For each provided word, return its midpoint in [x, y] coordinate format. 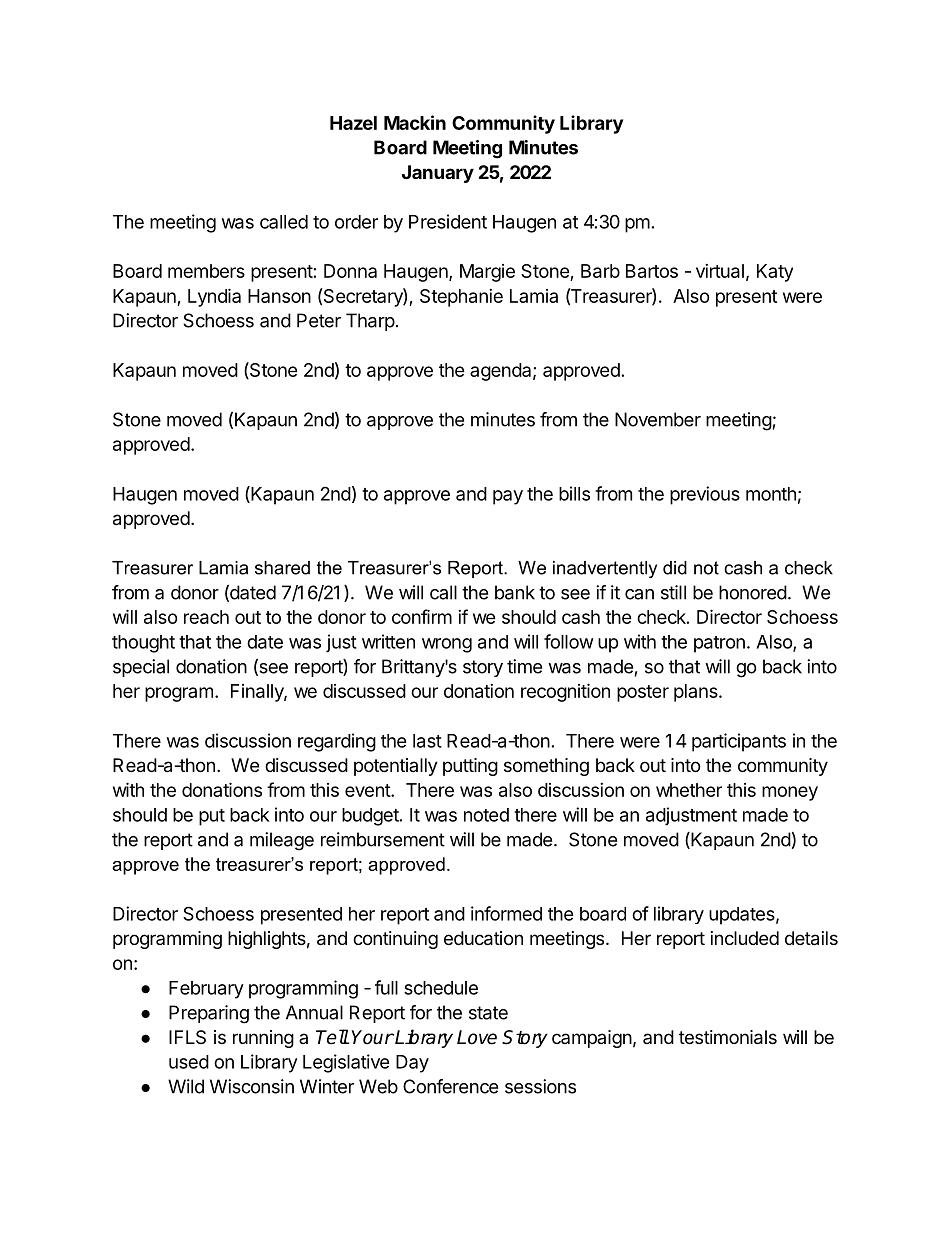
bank [515, 592]
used [189, 1062]
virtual [720, 271]
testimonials [728, 1037]
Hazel [353, 123]
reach [206, 617]
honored [753, 592]
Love [477, 1037]
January [438, 174]
